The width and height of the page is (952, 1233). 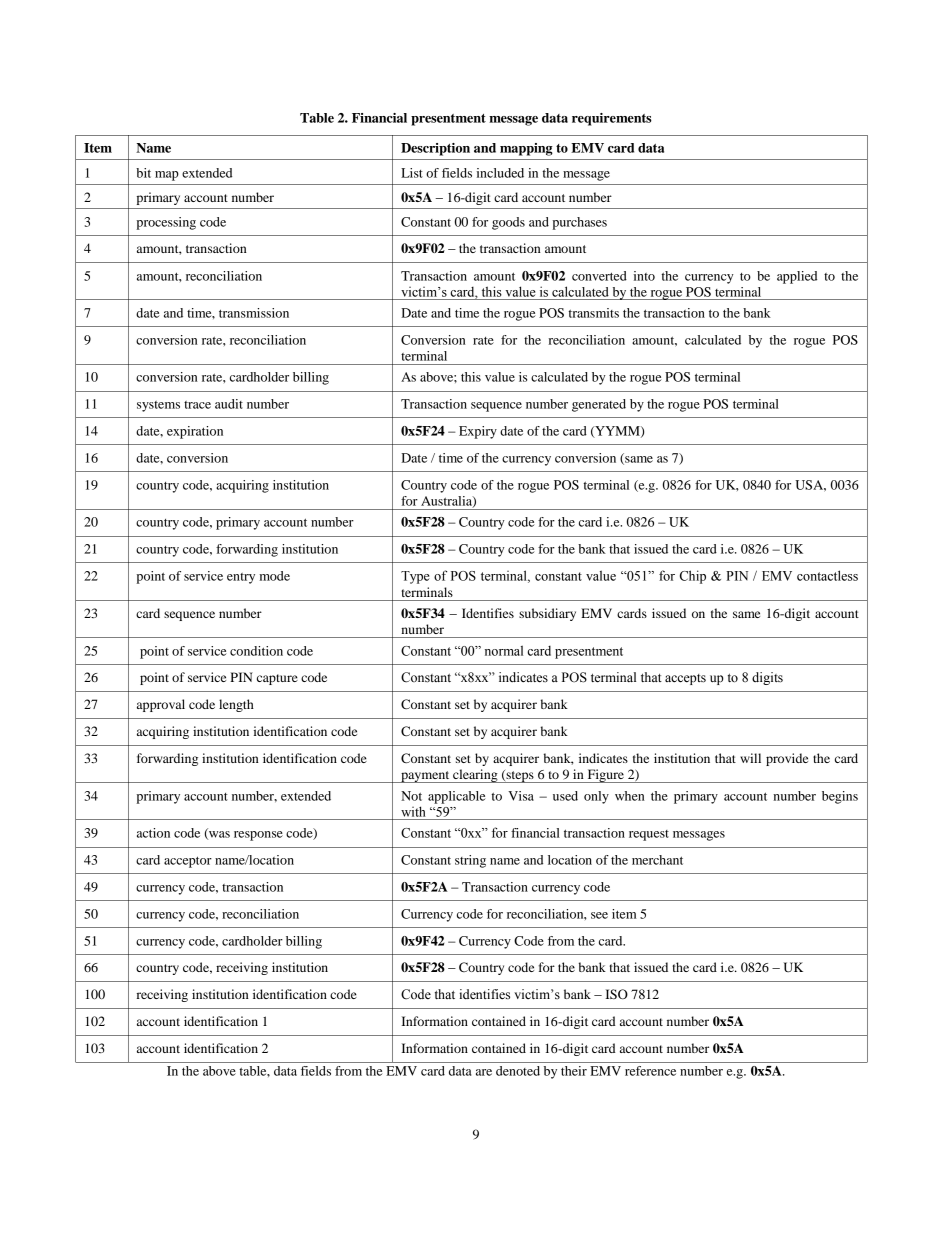 I want to click on Chip, so click(x=693, y=577).
